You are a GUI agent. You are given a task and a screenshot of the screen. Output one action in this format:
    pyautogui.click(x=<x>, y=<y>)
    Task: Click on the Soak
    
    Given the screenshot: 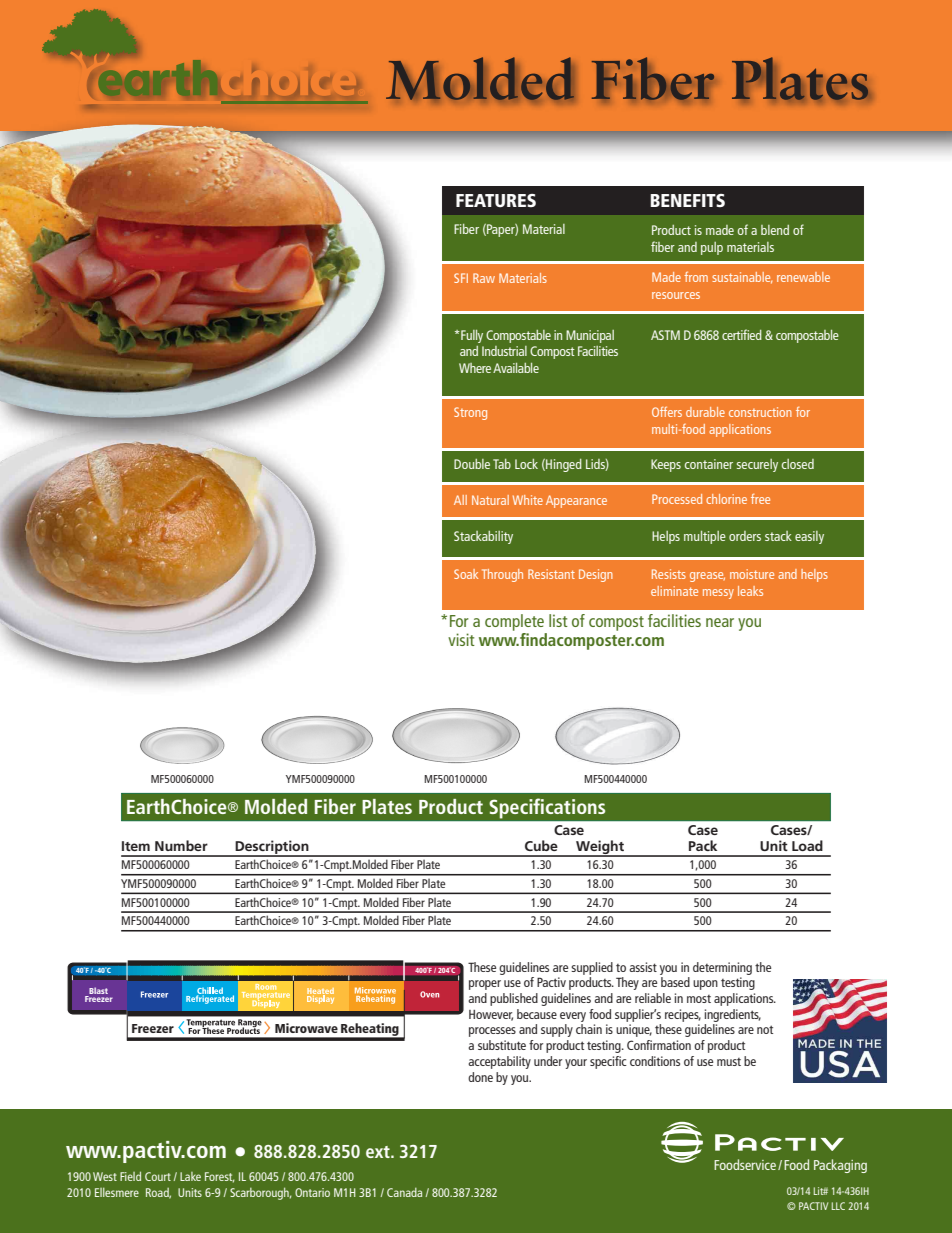 What is the action you would take?
    pyautogui.click(x=466, y=574)
